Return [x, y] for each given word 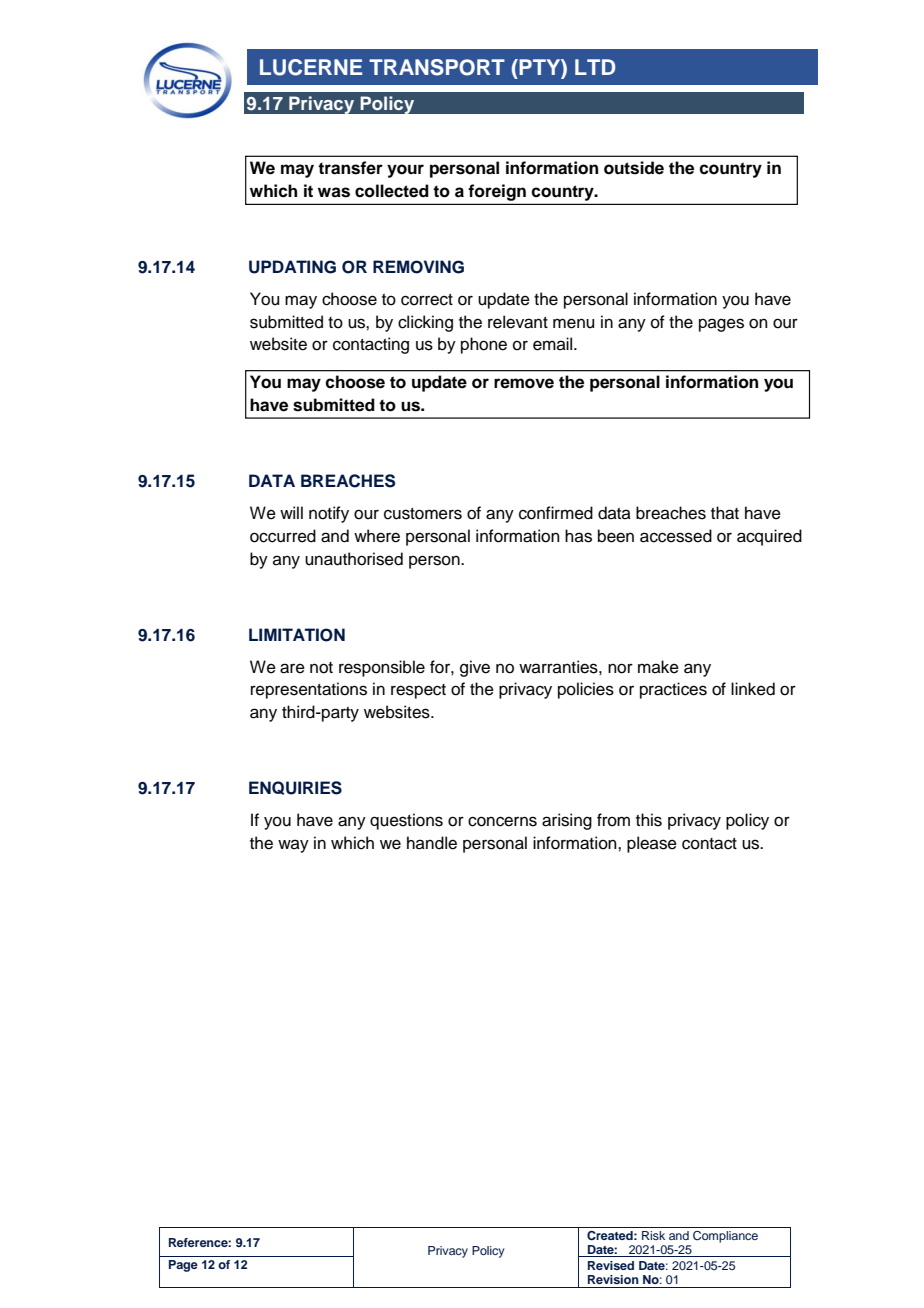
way [293, 846]
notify [329, 514]
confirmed [556, 513]
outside [634, 168]
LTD [595, 67]
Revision [613, 1279]
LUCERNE [311, 67]
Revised [611, 1265]
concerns [502, 821]
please [652, 844]
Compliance [725, 1237]
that [725, 513]
